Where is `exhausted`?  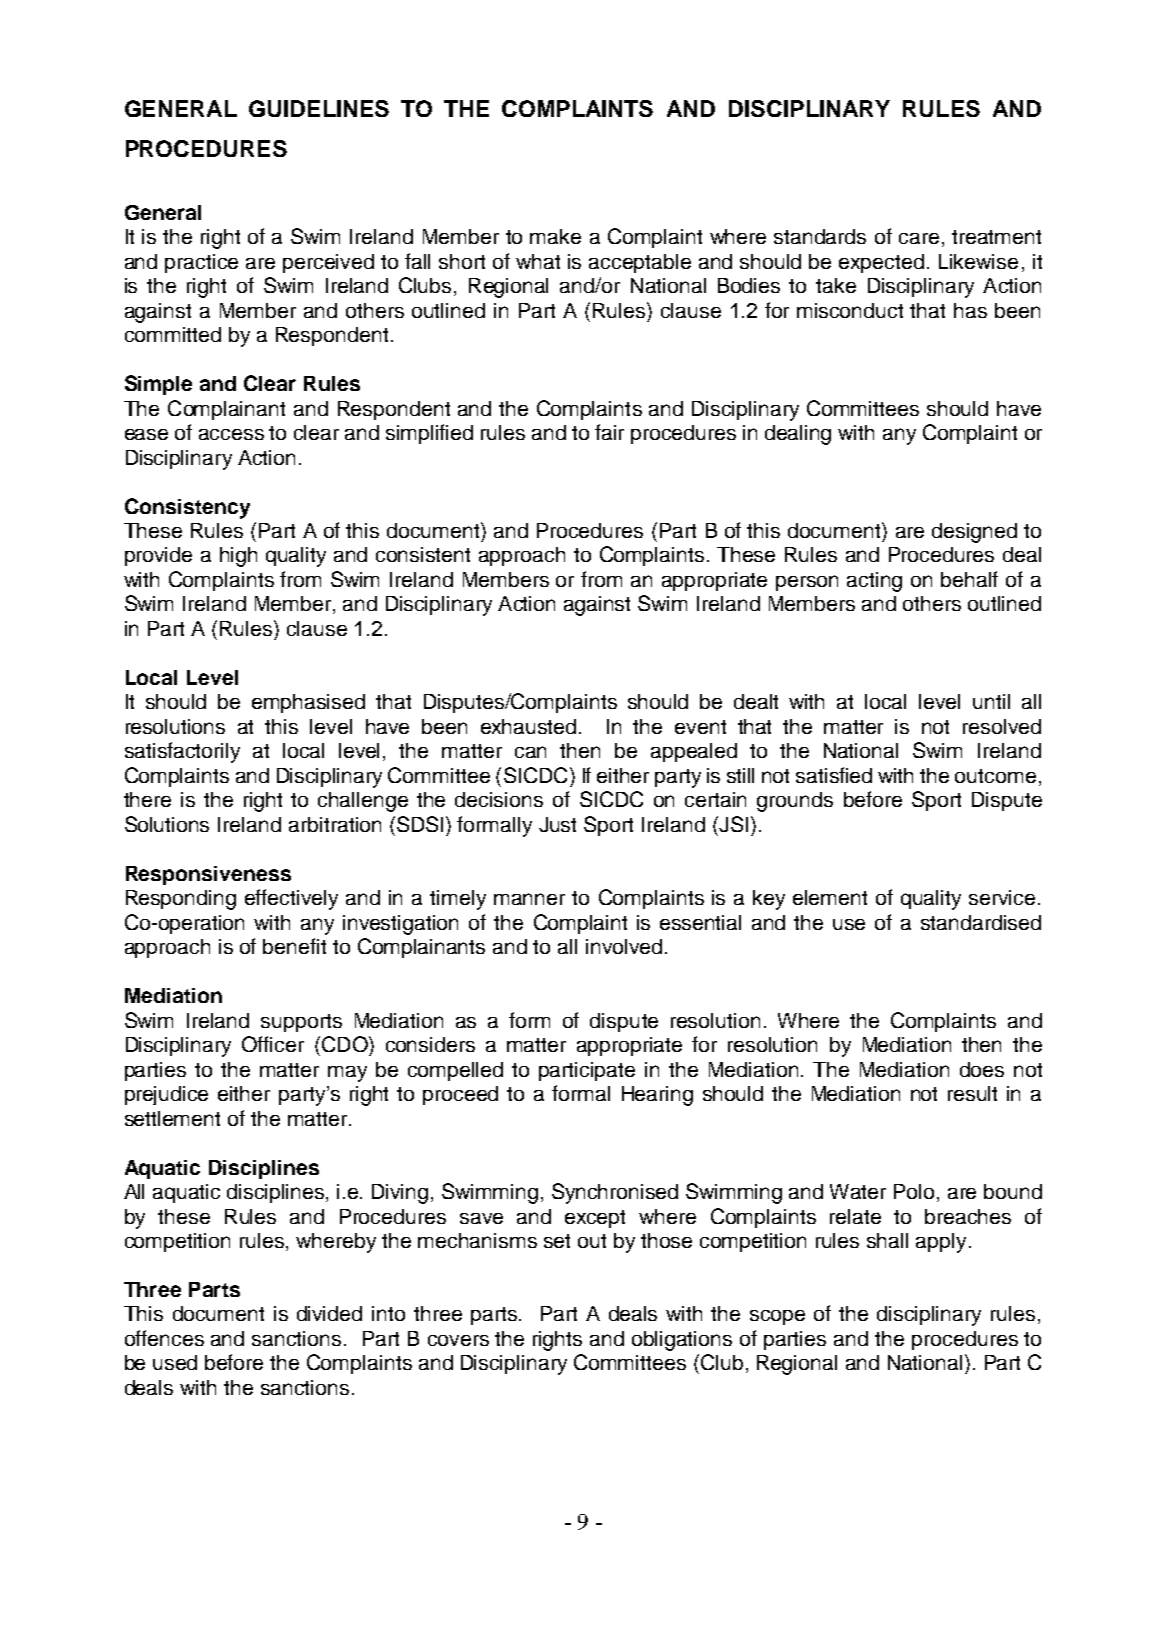 exhausted is located at coordinates (528, 726).
